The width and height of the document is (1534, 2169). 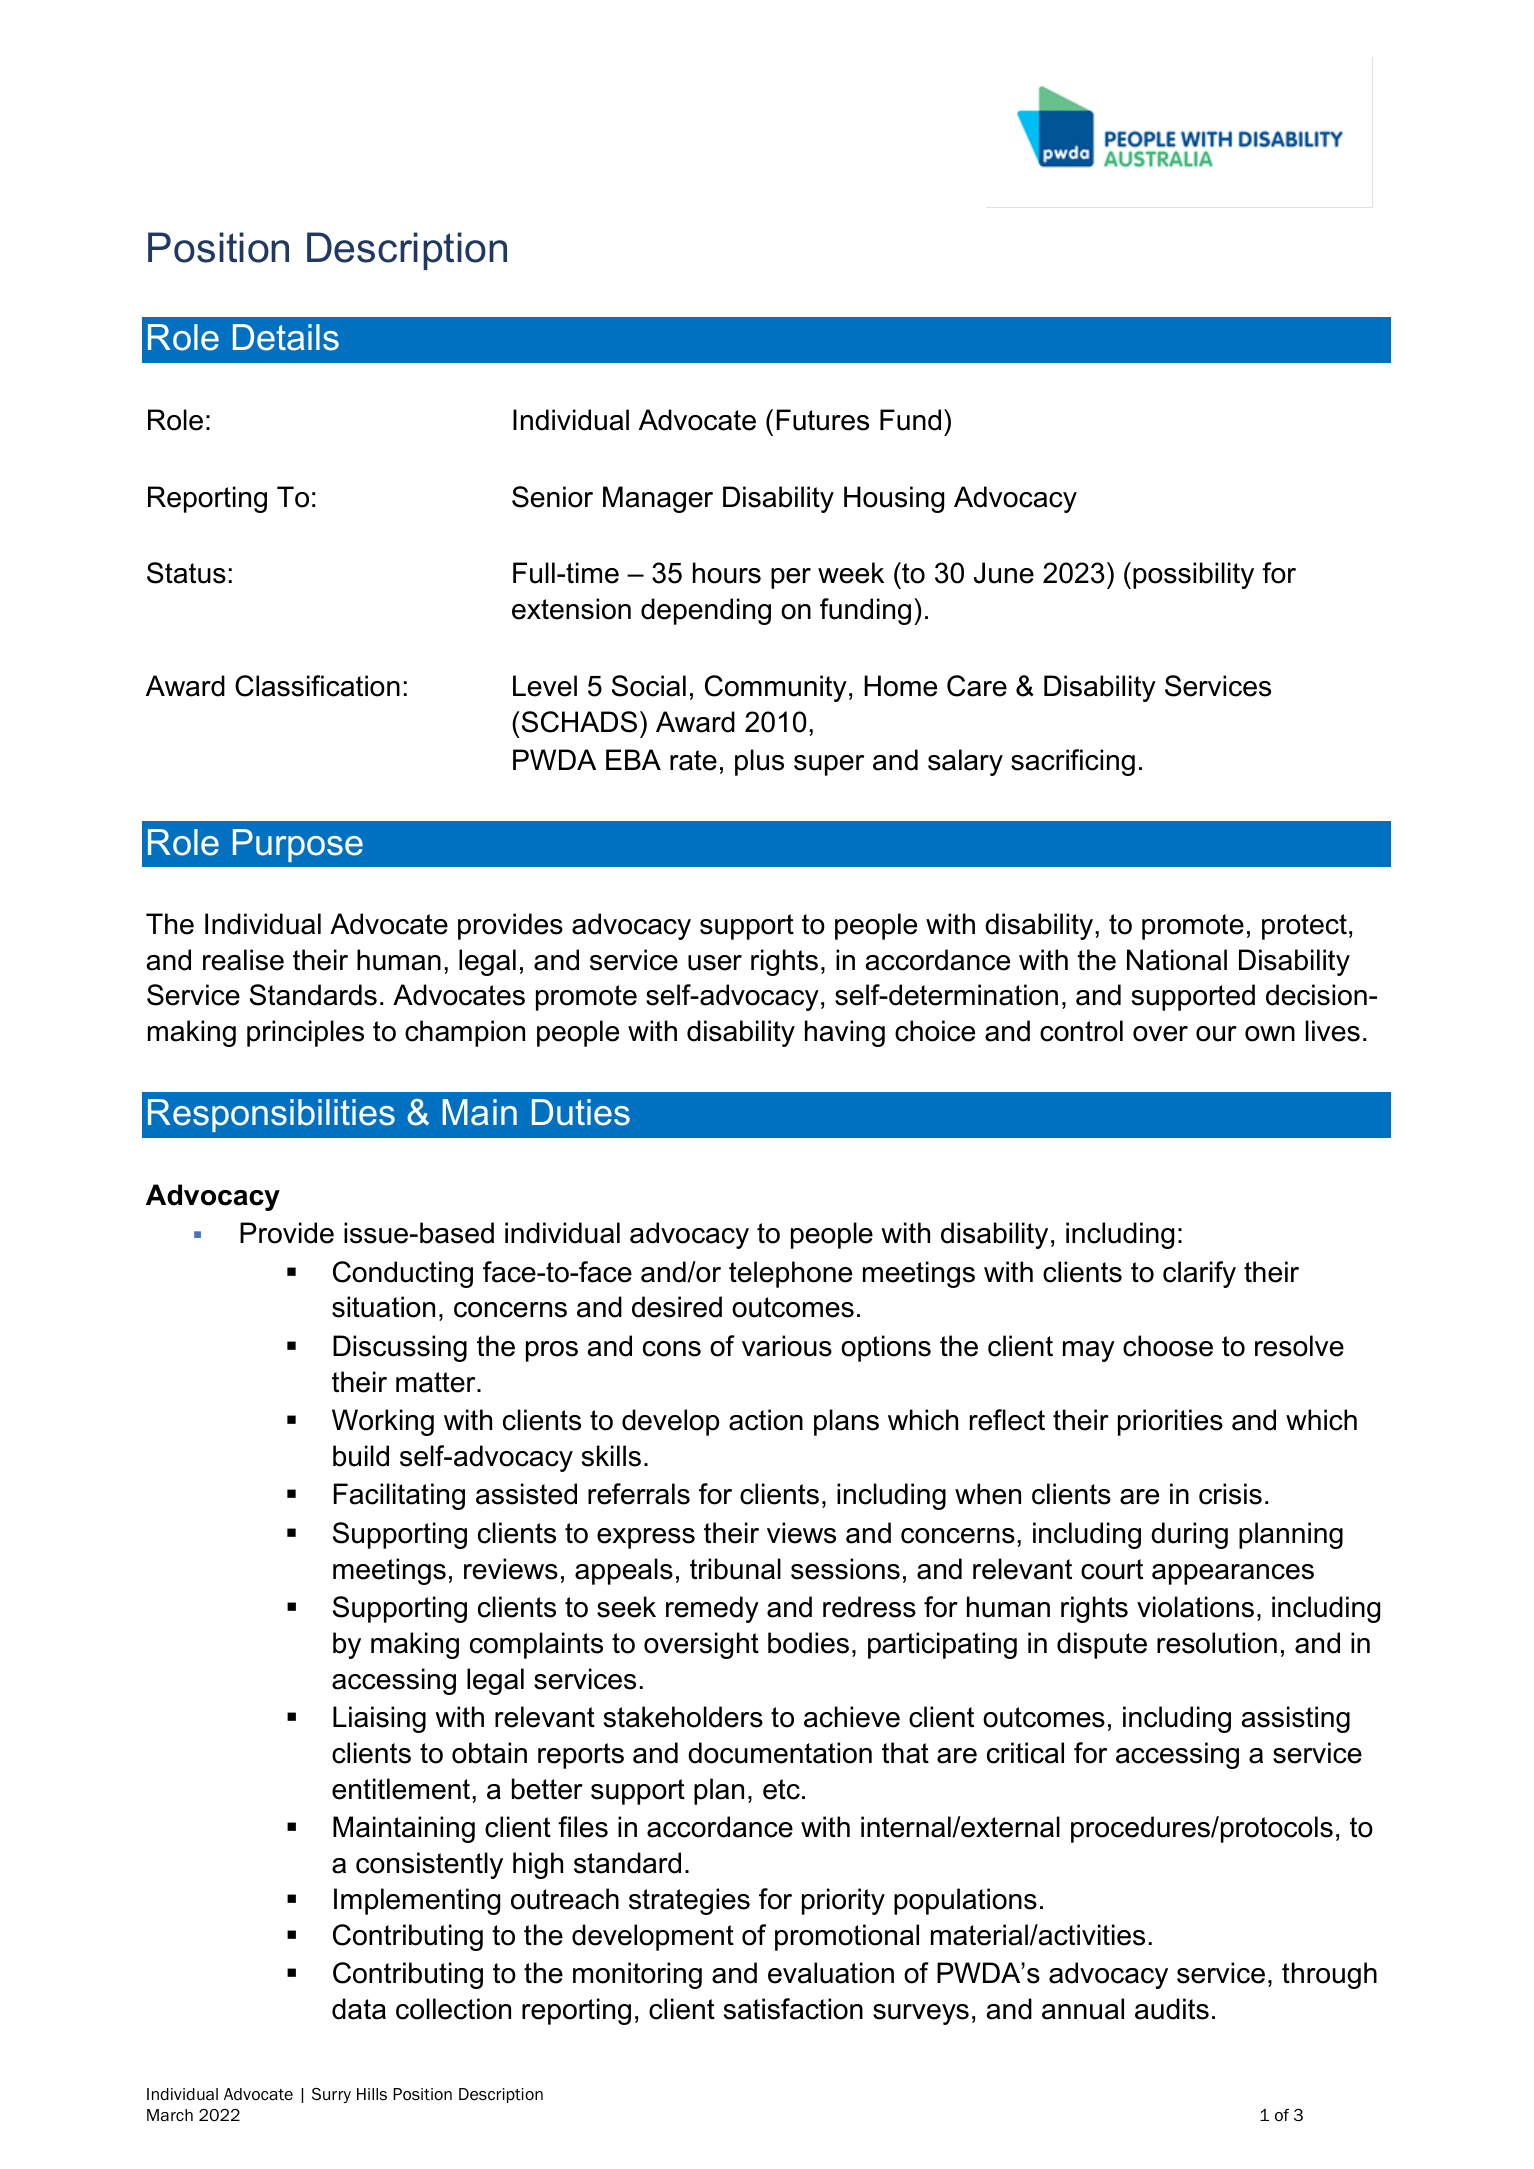 What do you see at coordinates (790, 1274) in the document?
I see `telephone` at bounding box center [790, 1274].
